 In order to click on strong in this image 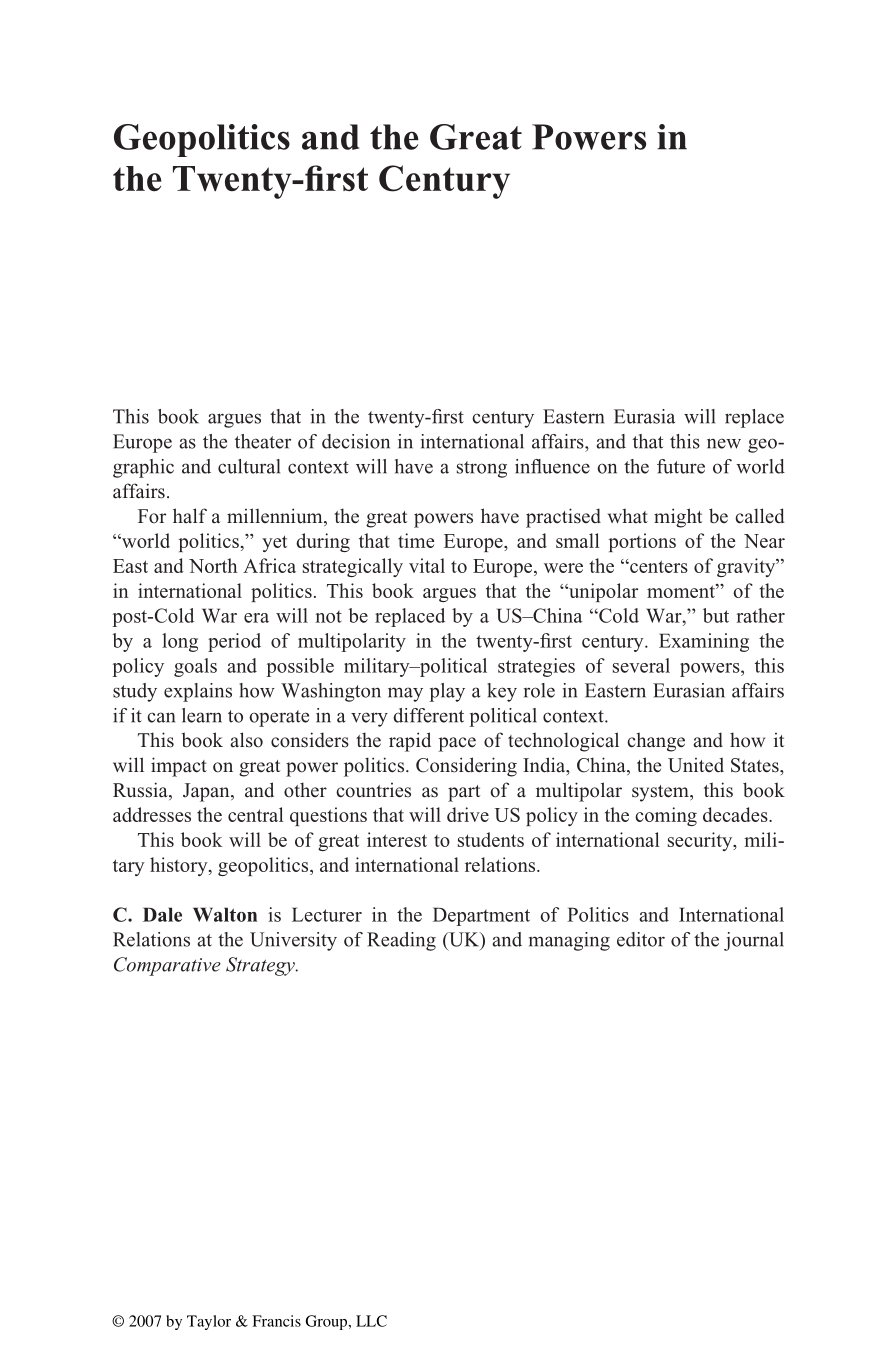, I will do `click(482, 469)`.
